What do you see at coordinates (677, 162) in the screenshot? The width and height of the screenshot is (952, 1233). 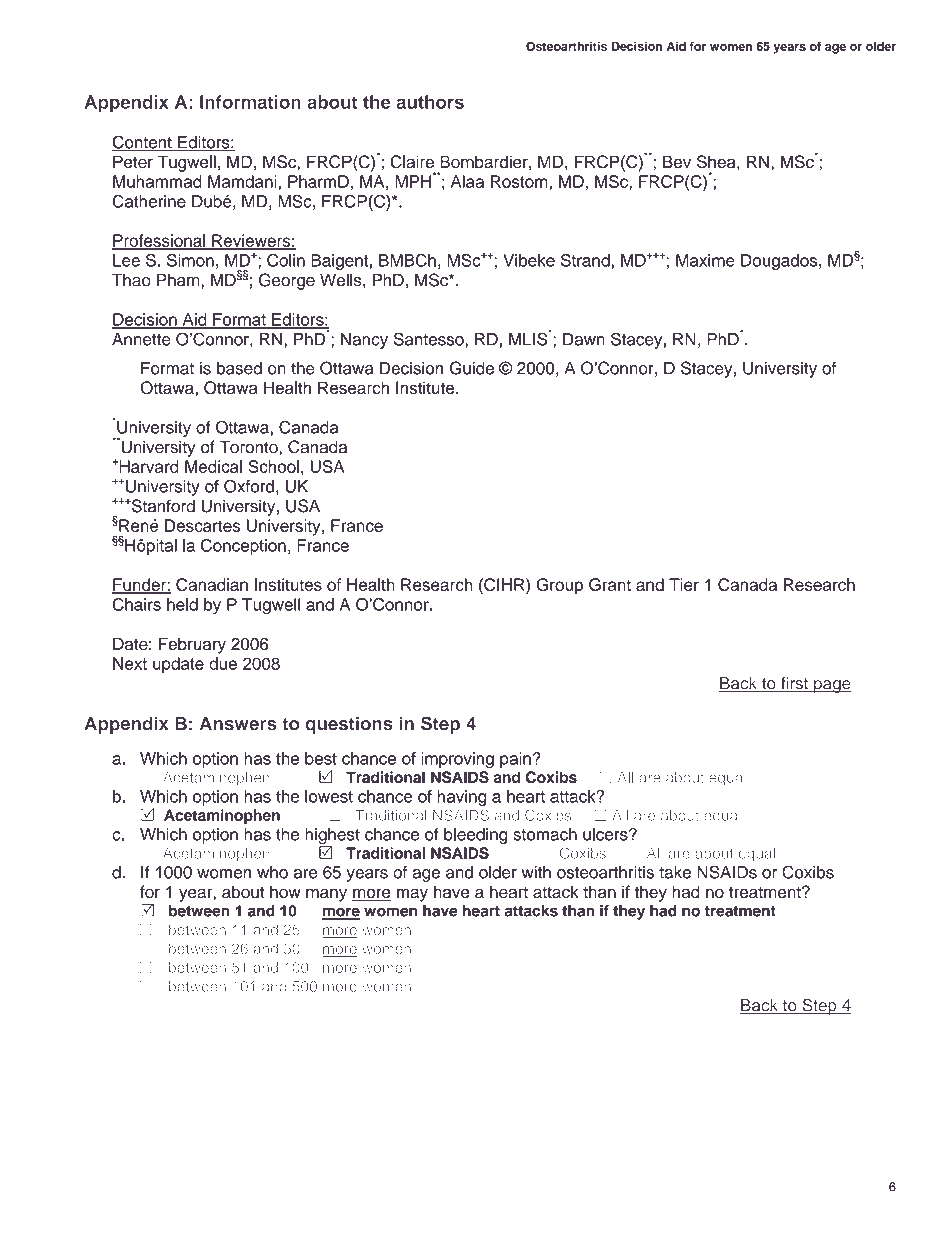 I see `Bev` at bounding box center [677, 162].
